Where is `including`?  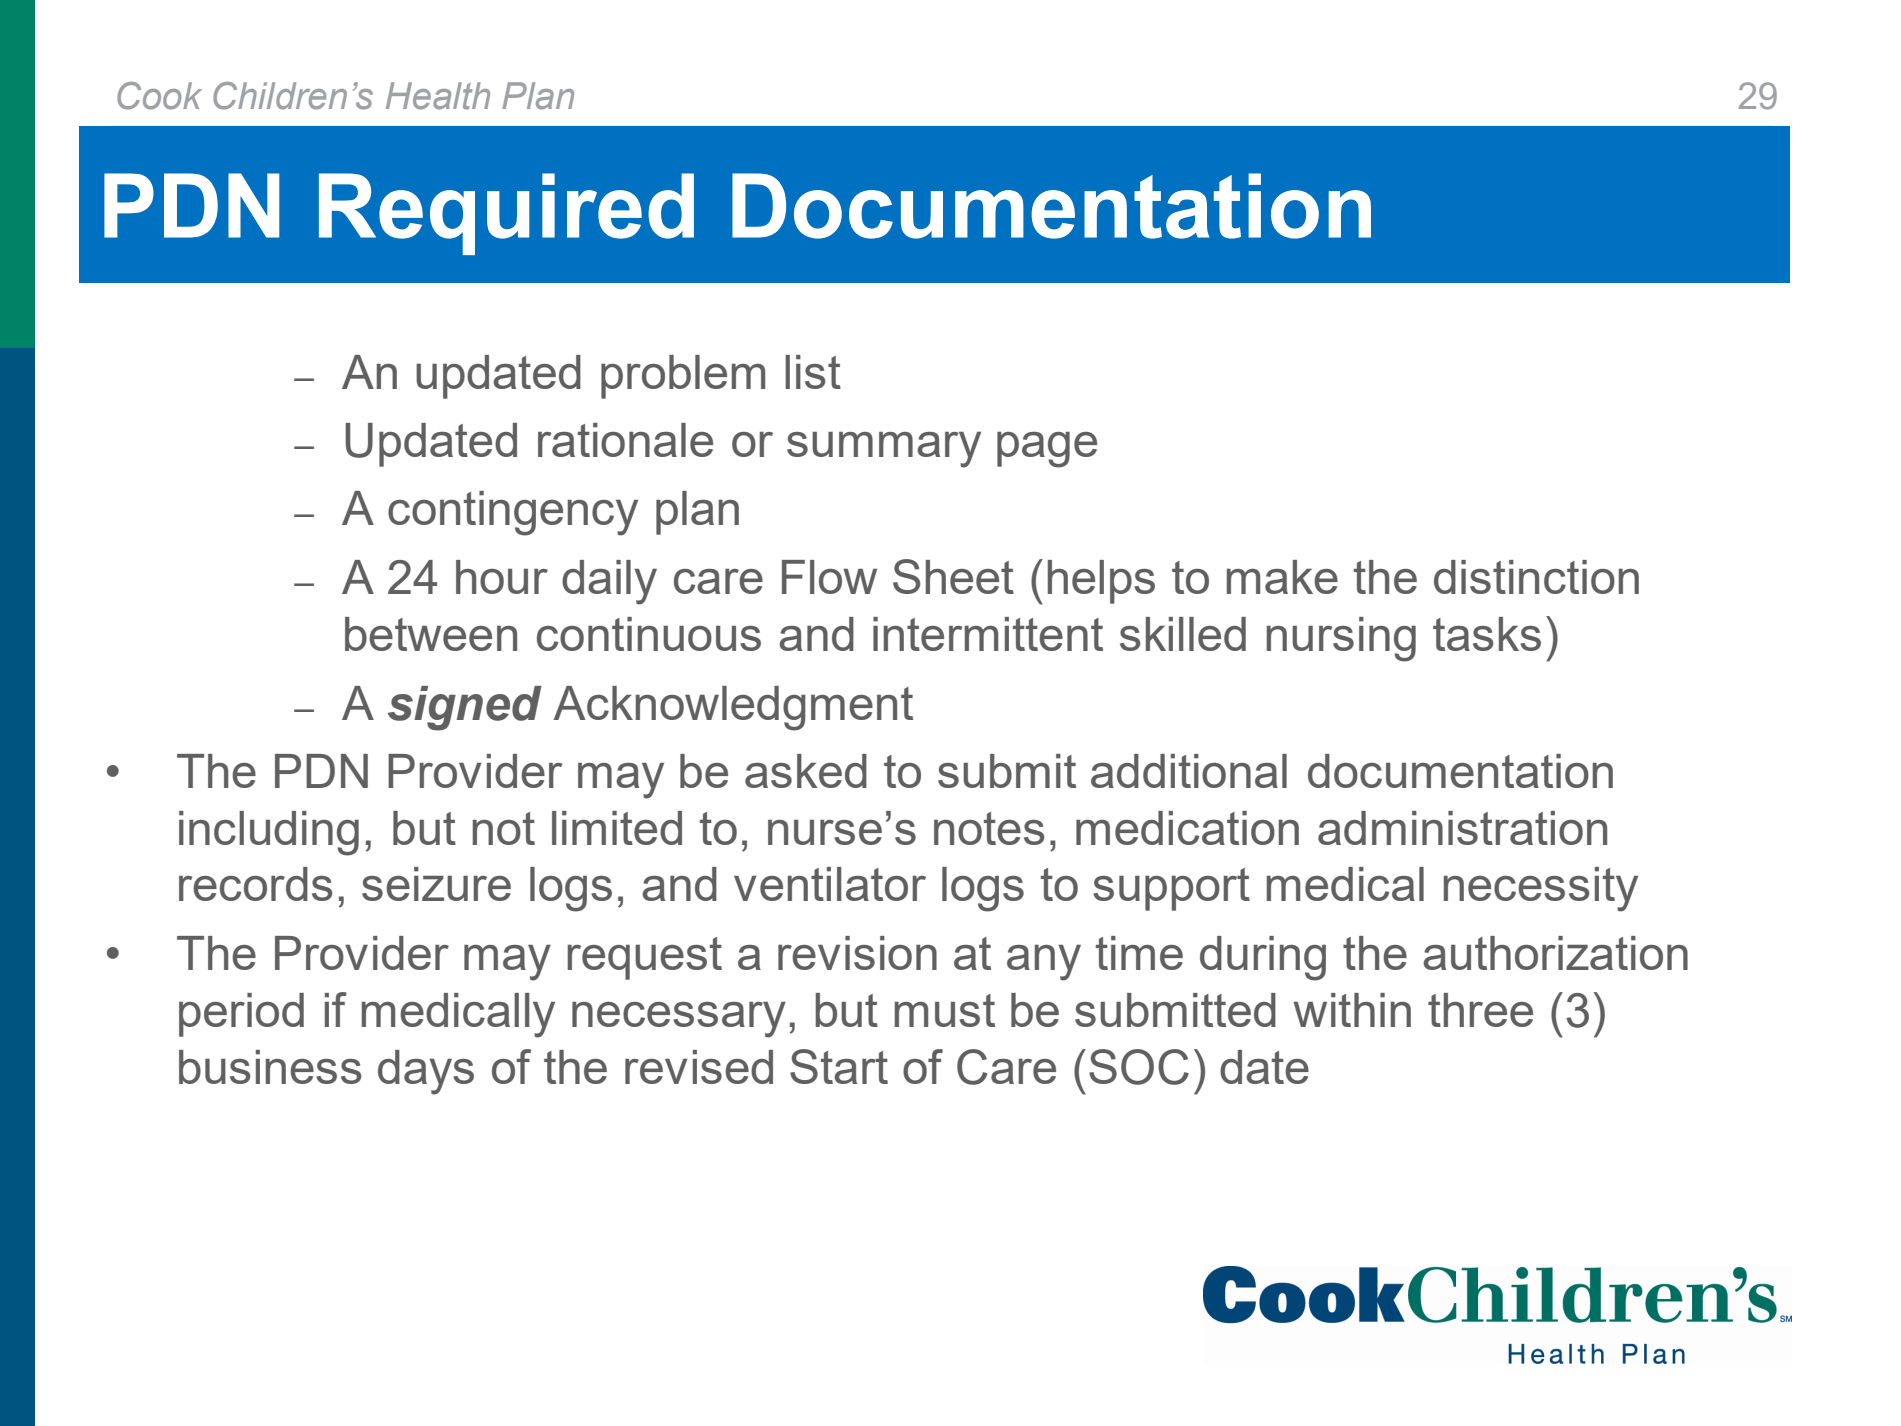 including is located at coordinates (269, 833).
